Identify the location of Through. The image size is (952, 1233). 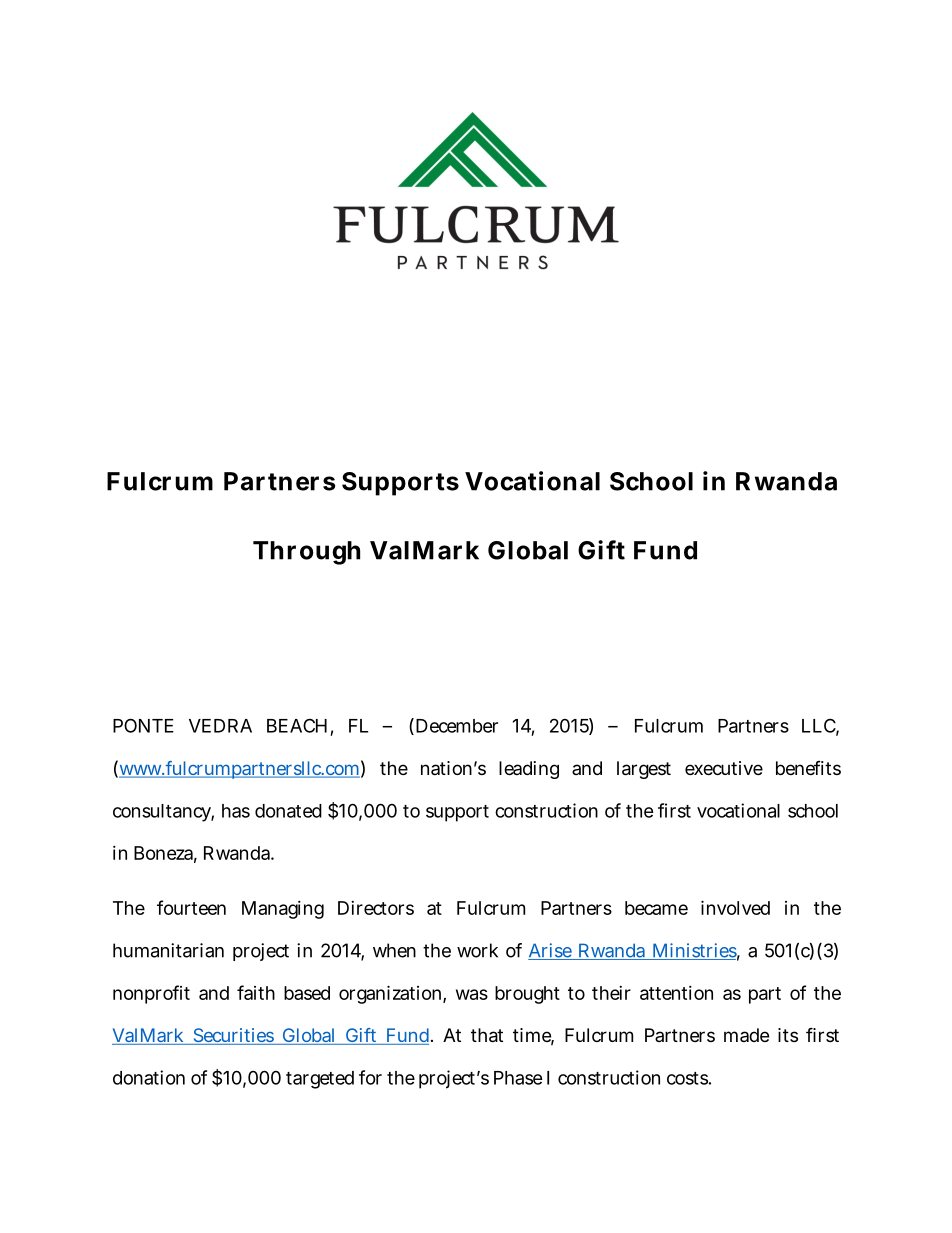
(306, 553).
